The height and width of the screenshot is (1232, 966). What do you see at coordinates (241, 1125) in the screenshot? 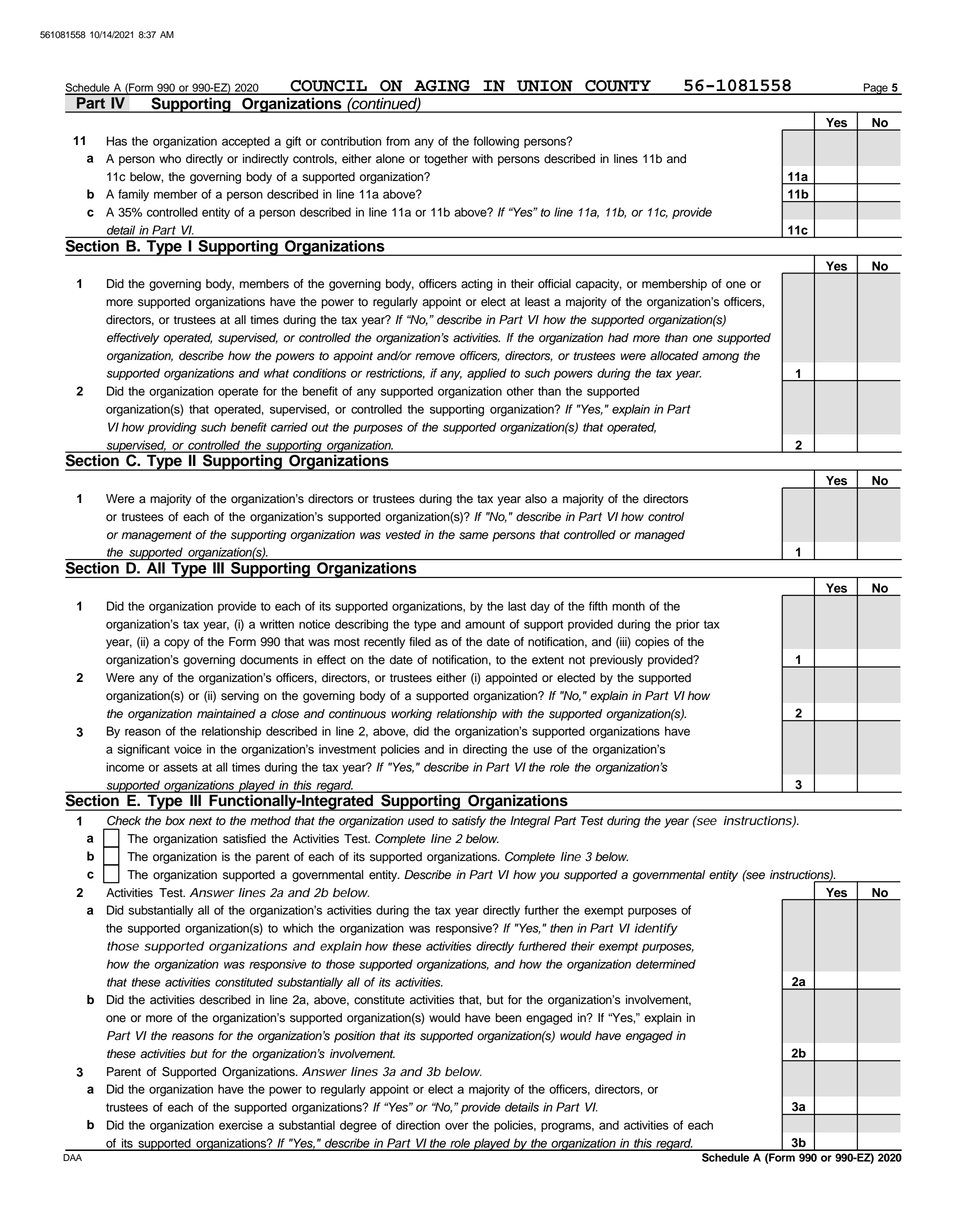
I see `exercise` at bounding box center [241, 1125].
